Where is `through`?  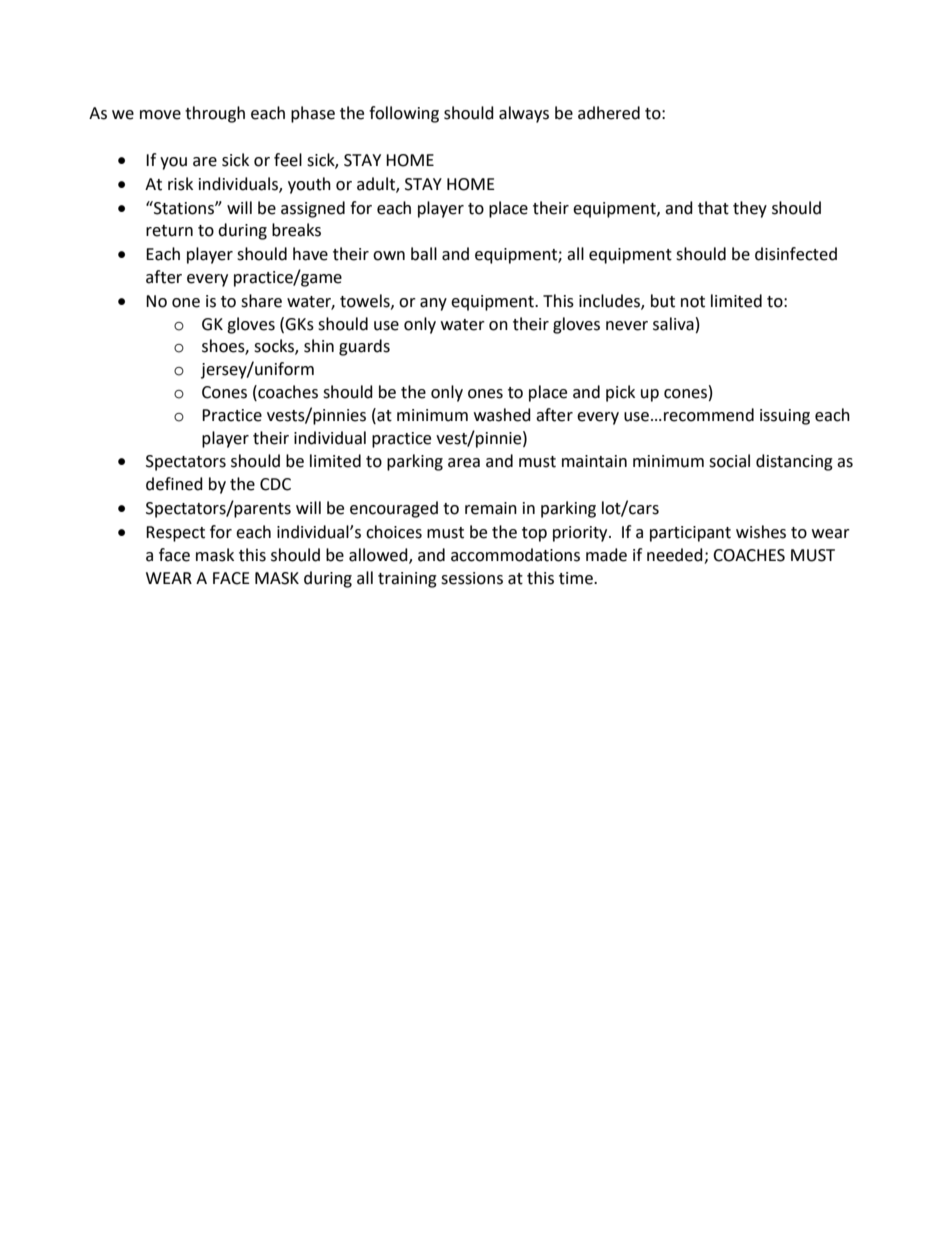
through is located at coordinates (215, 114).
